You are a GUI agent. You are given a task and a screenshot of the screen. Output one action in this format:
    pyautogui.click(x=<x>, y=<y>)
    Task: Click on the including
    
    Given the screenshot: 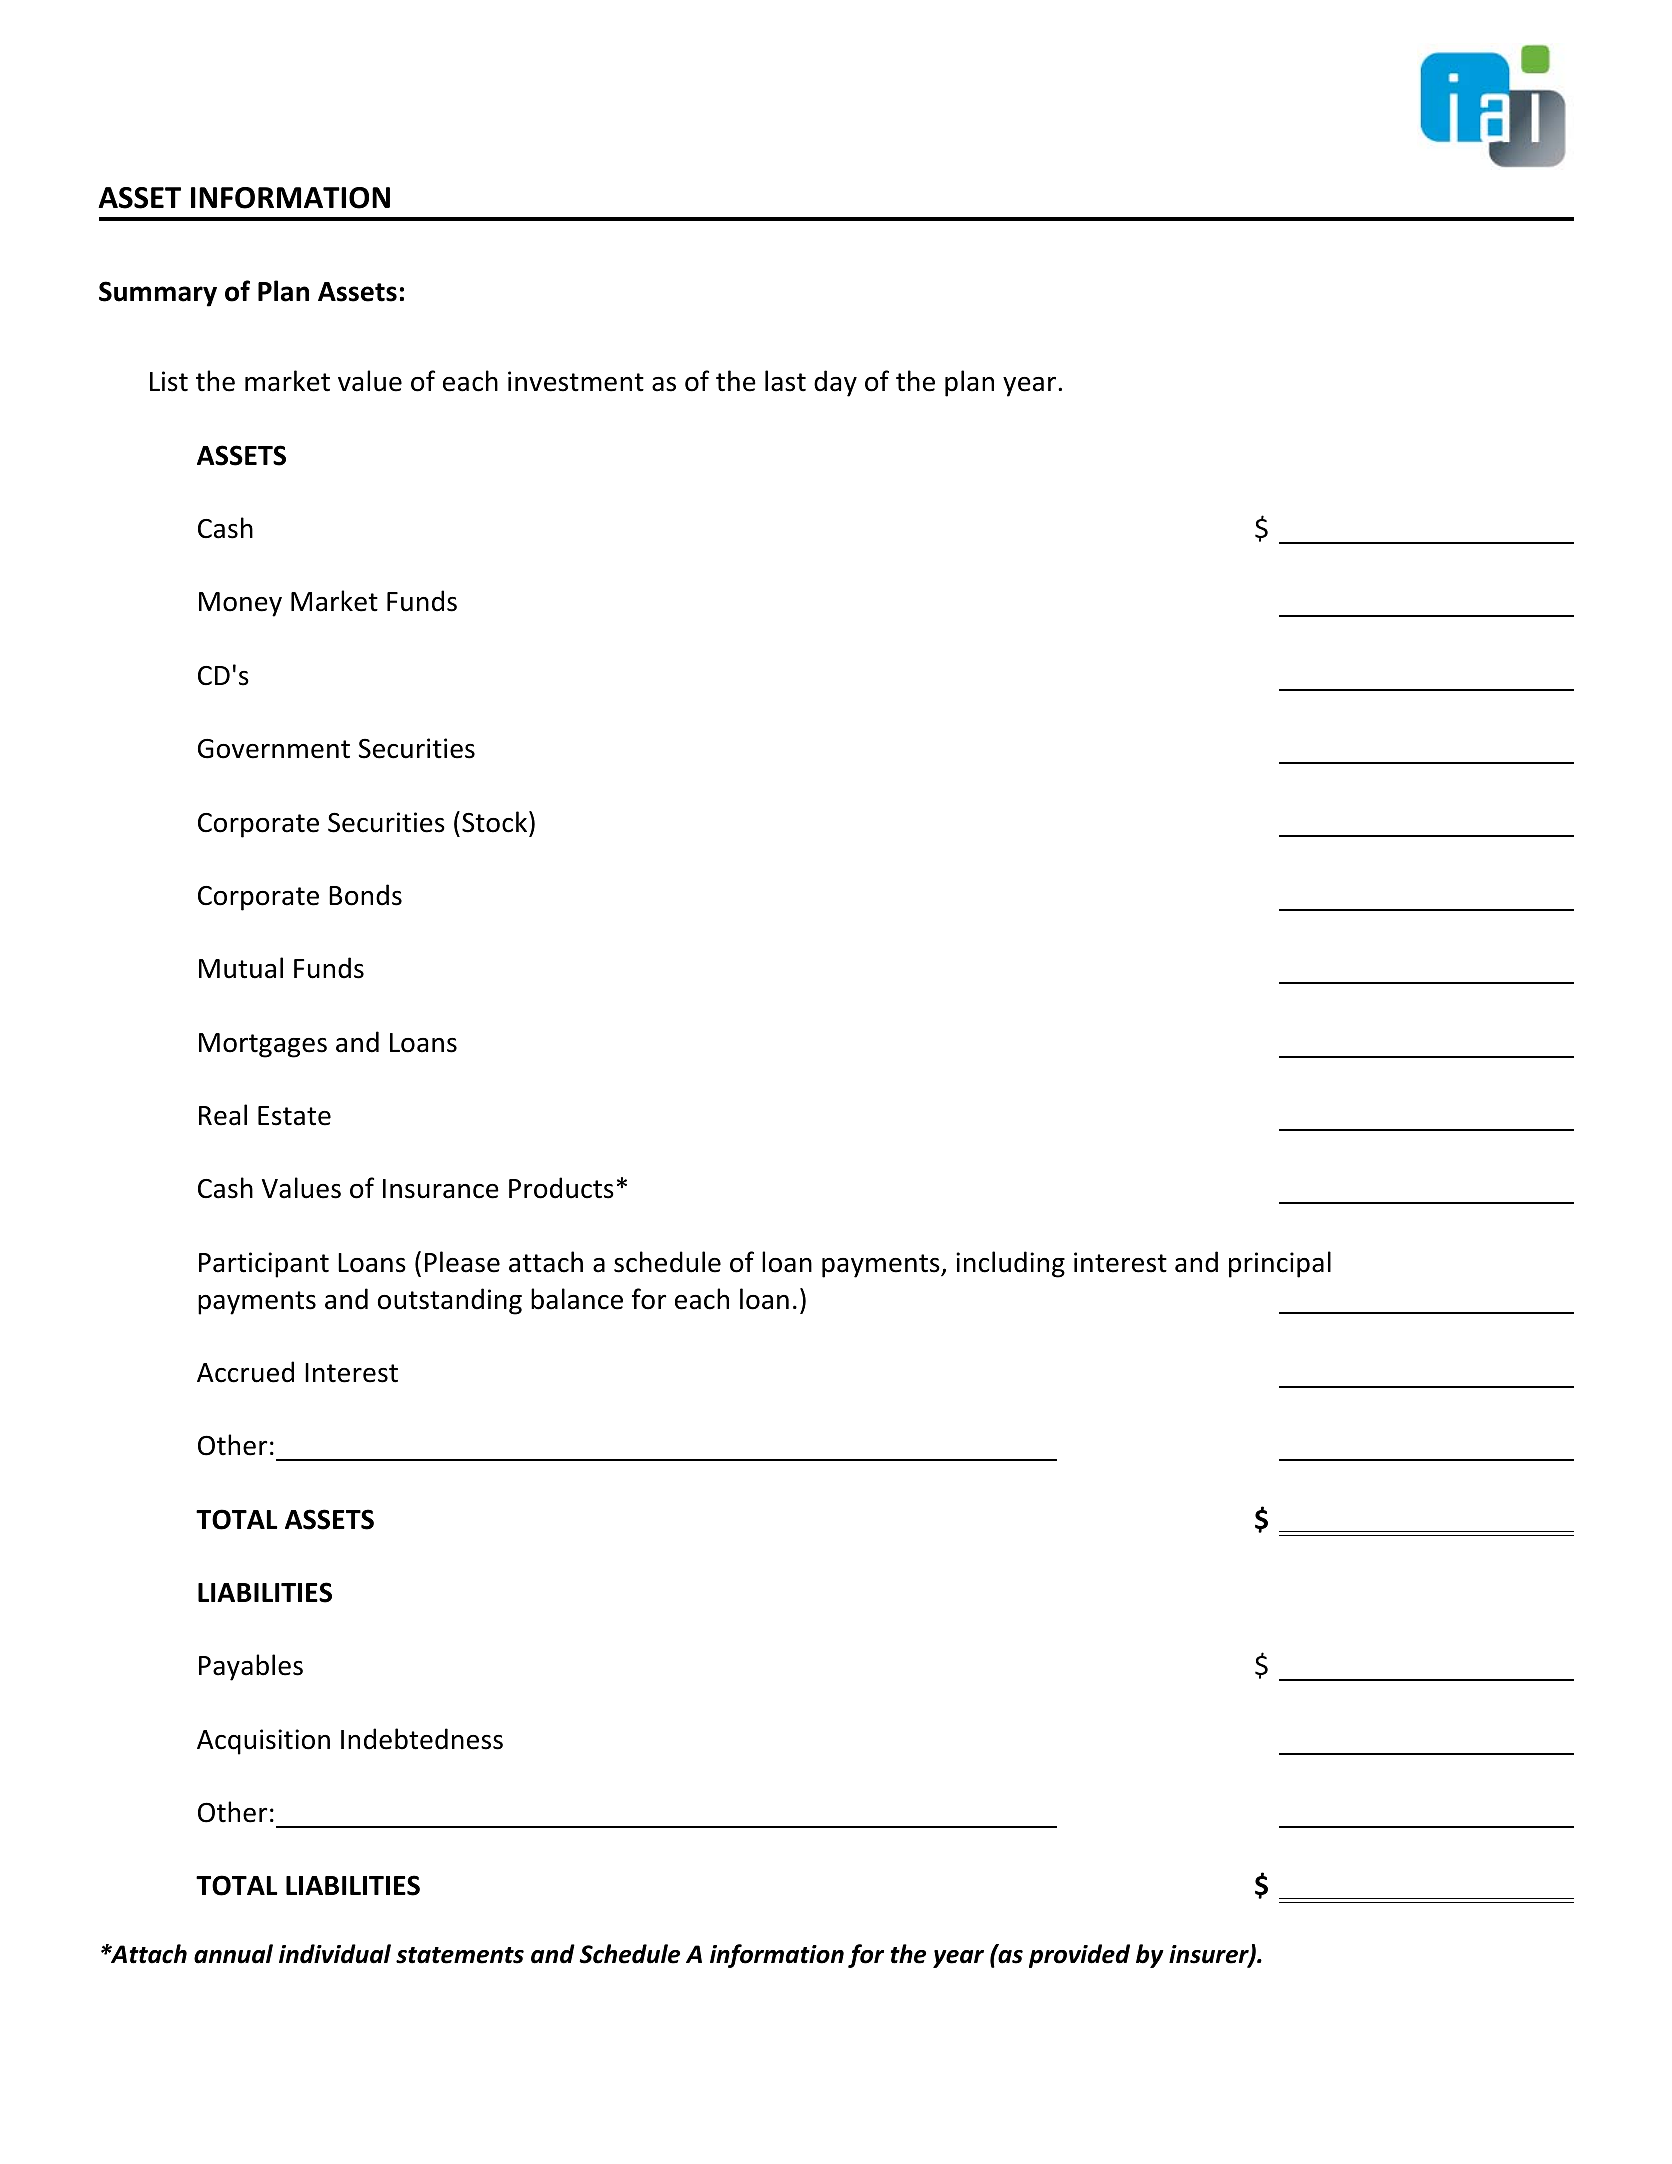 What is the action you would take?
    pyautogui.click(x=1010, y=1264)
